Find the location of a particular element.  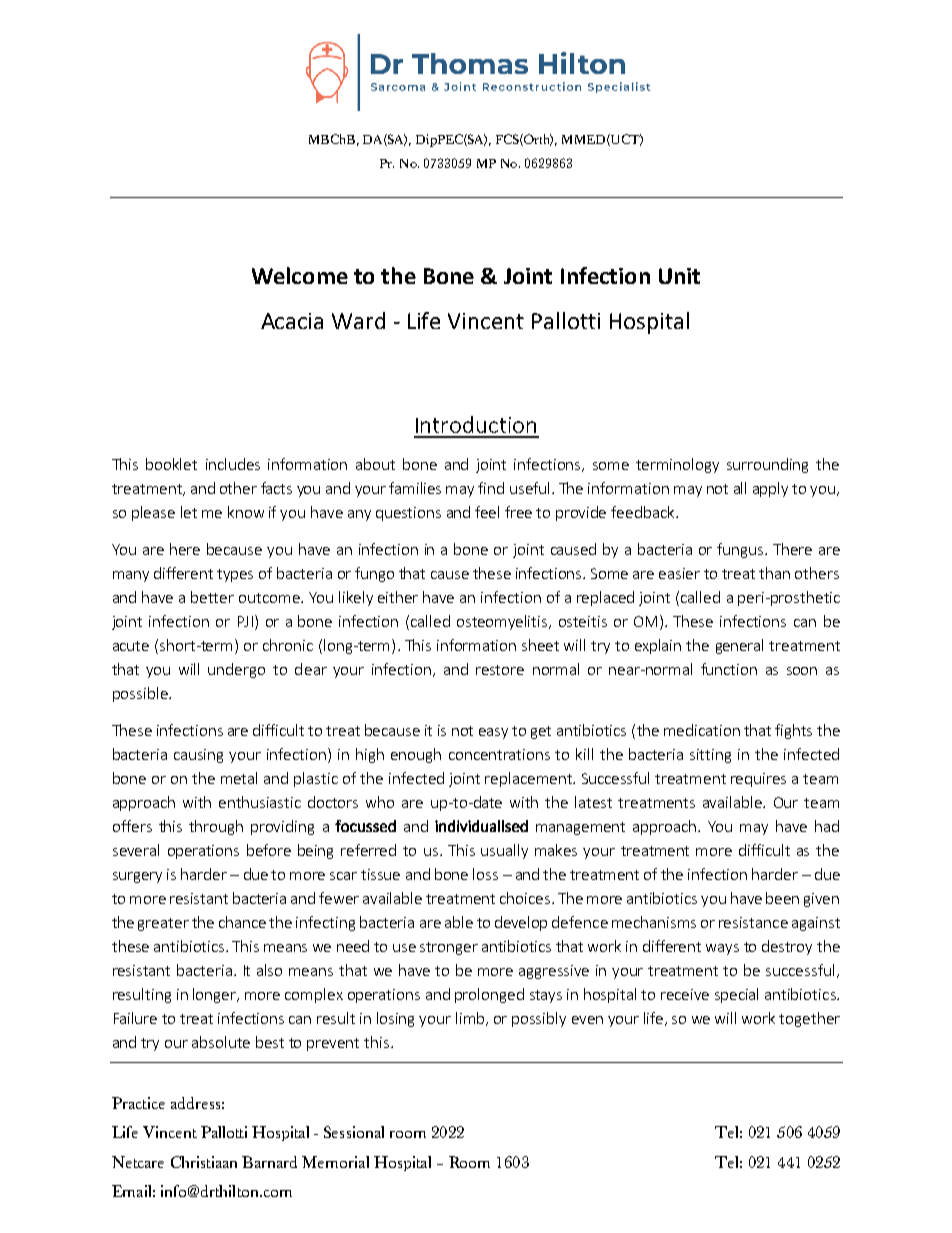

know is located at coordinates (246, 512).
